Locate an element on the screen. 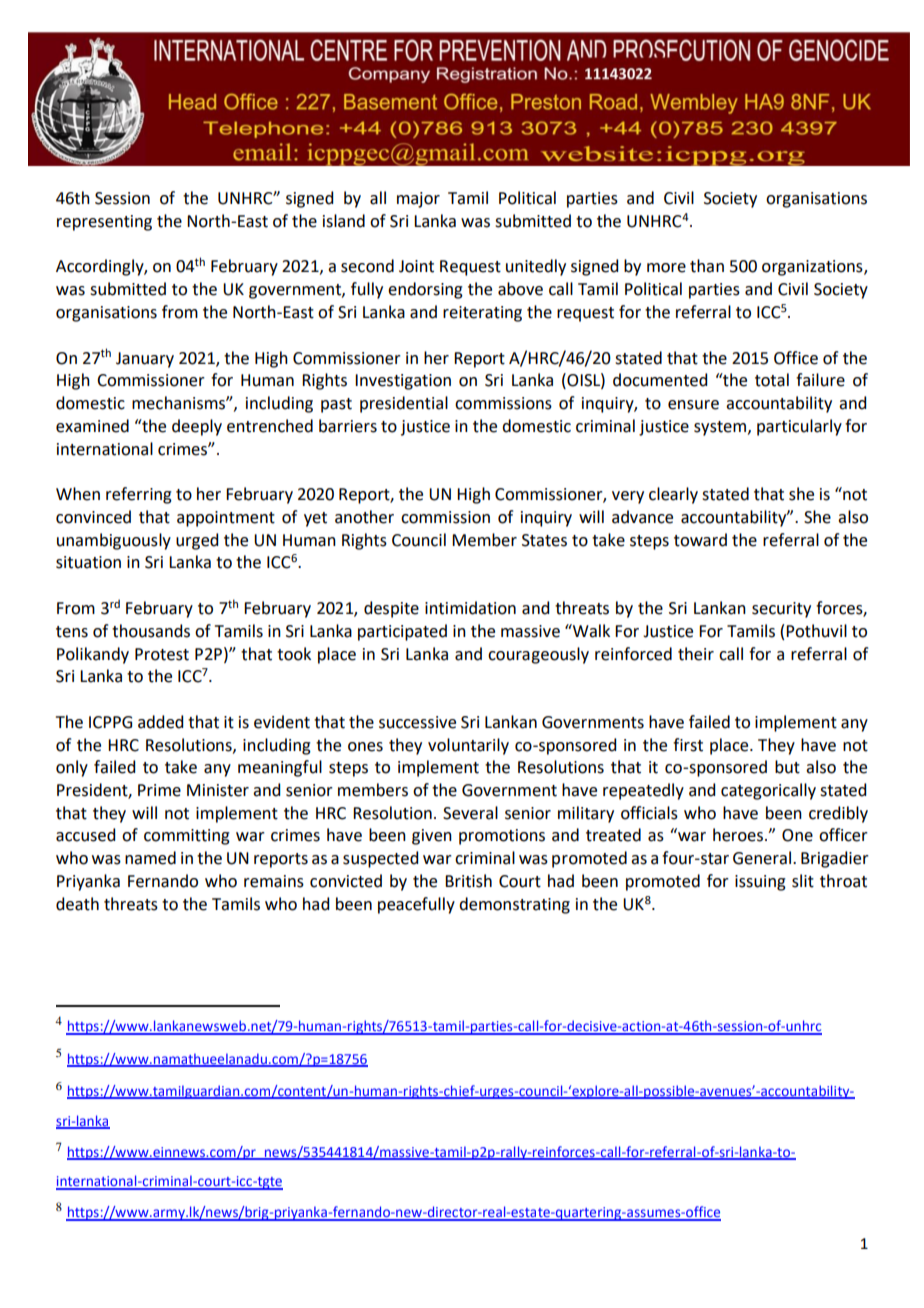 The height and width of the screenshot is (1308, 924). than is located at coordinates (707, 266).
